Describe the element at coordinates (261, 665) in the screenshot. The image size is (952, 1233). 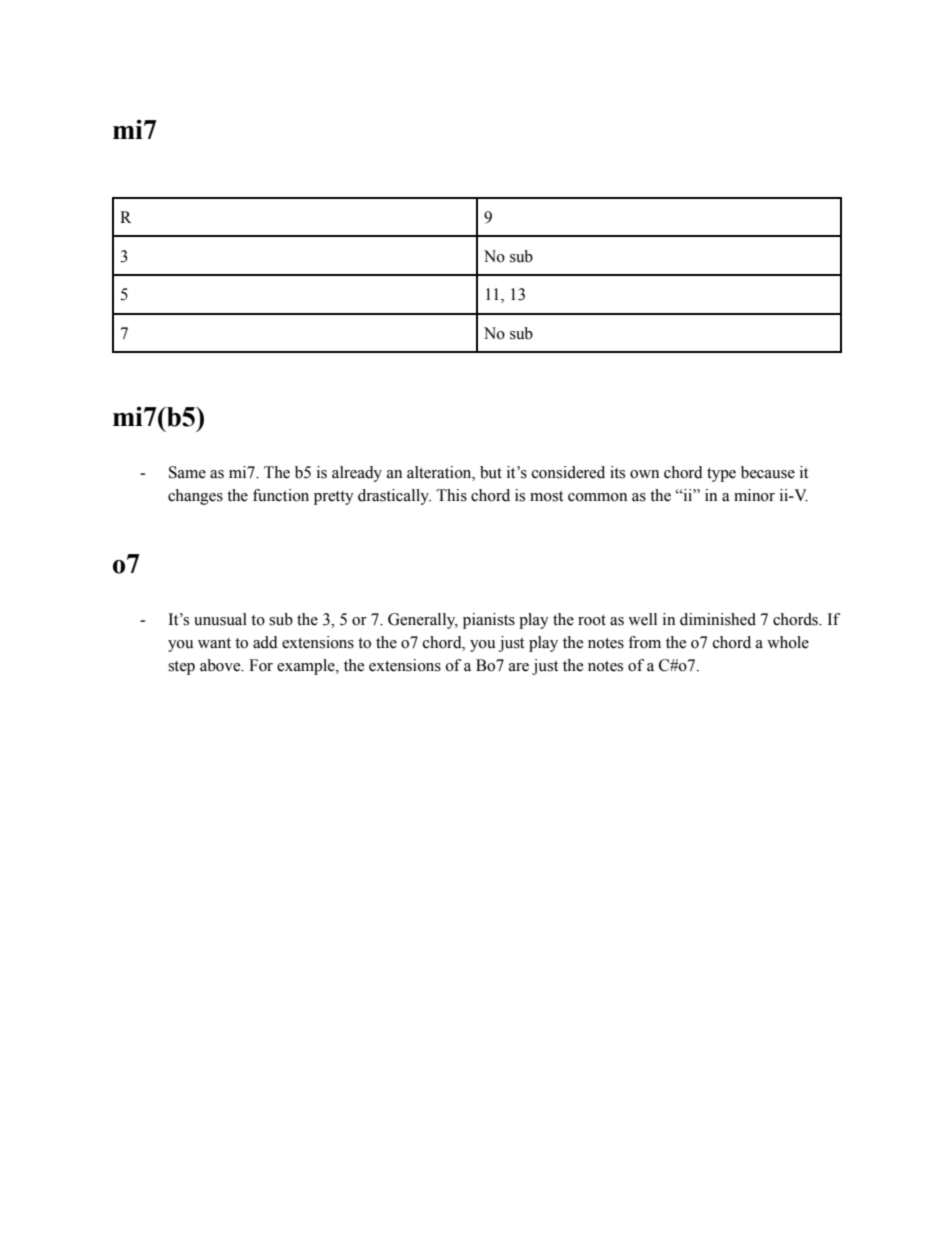
I see `For` at that location.
